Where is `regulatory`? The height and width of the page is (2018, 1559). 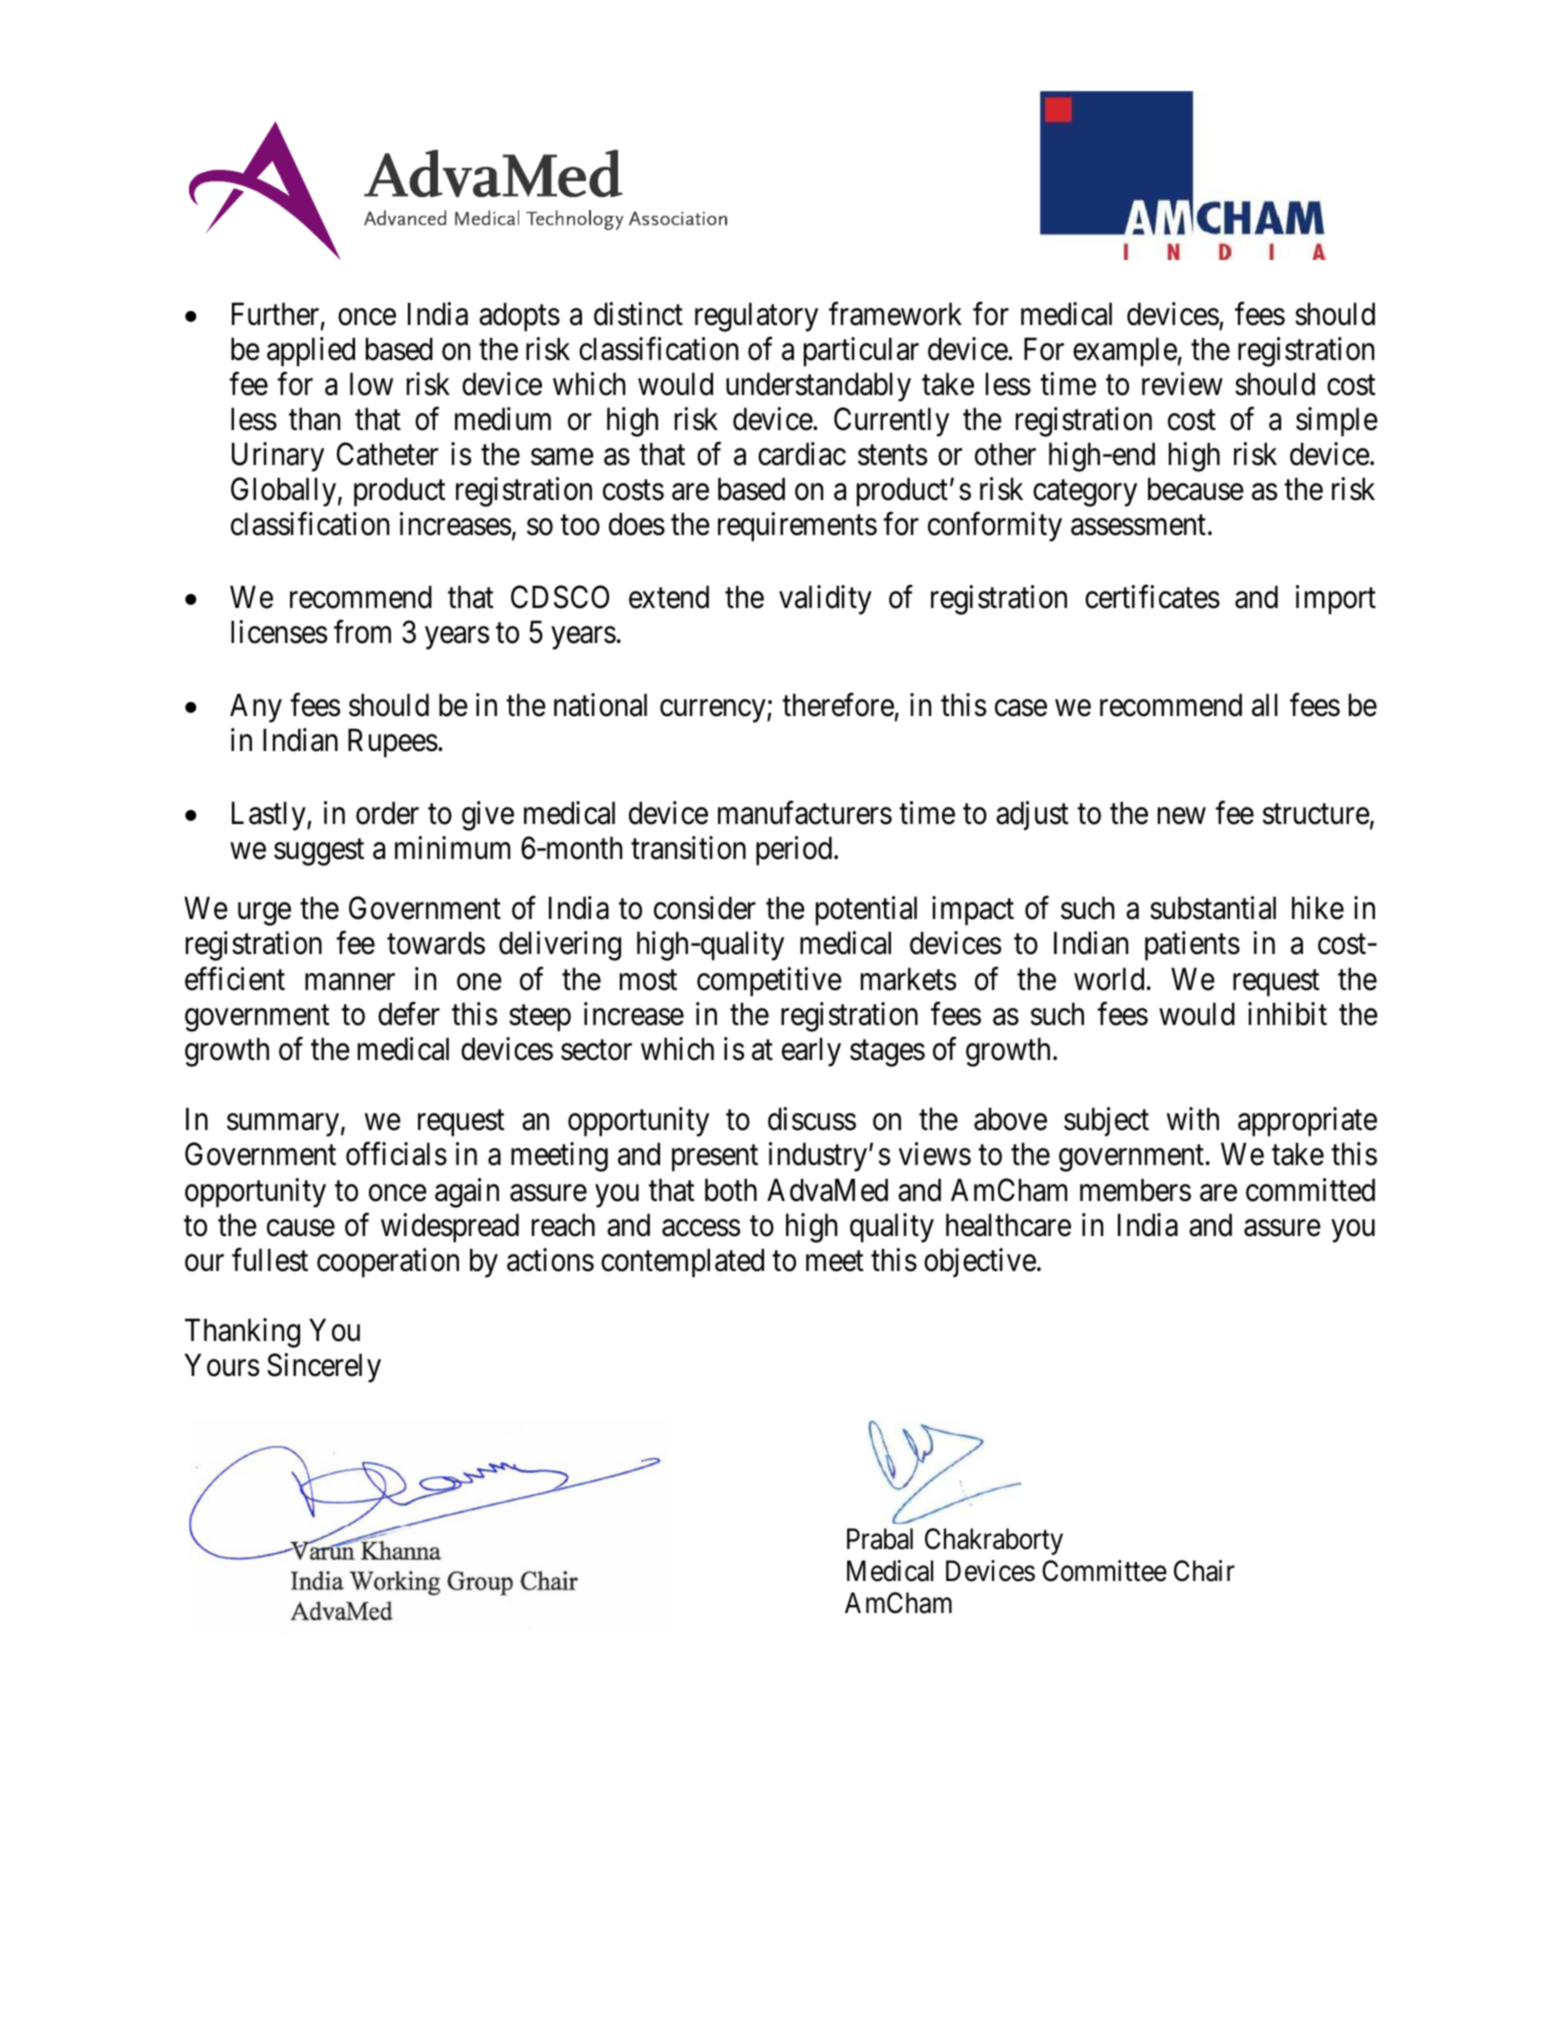 regulatory is located at coordinates (756, 317).
